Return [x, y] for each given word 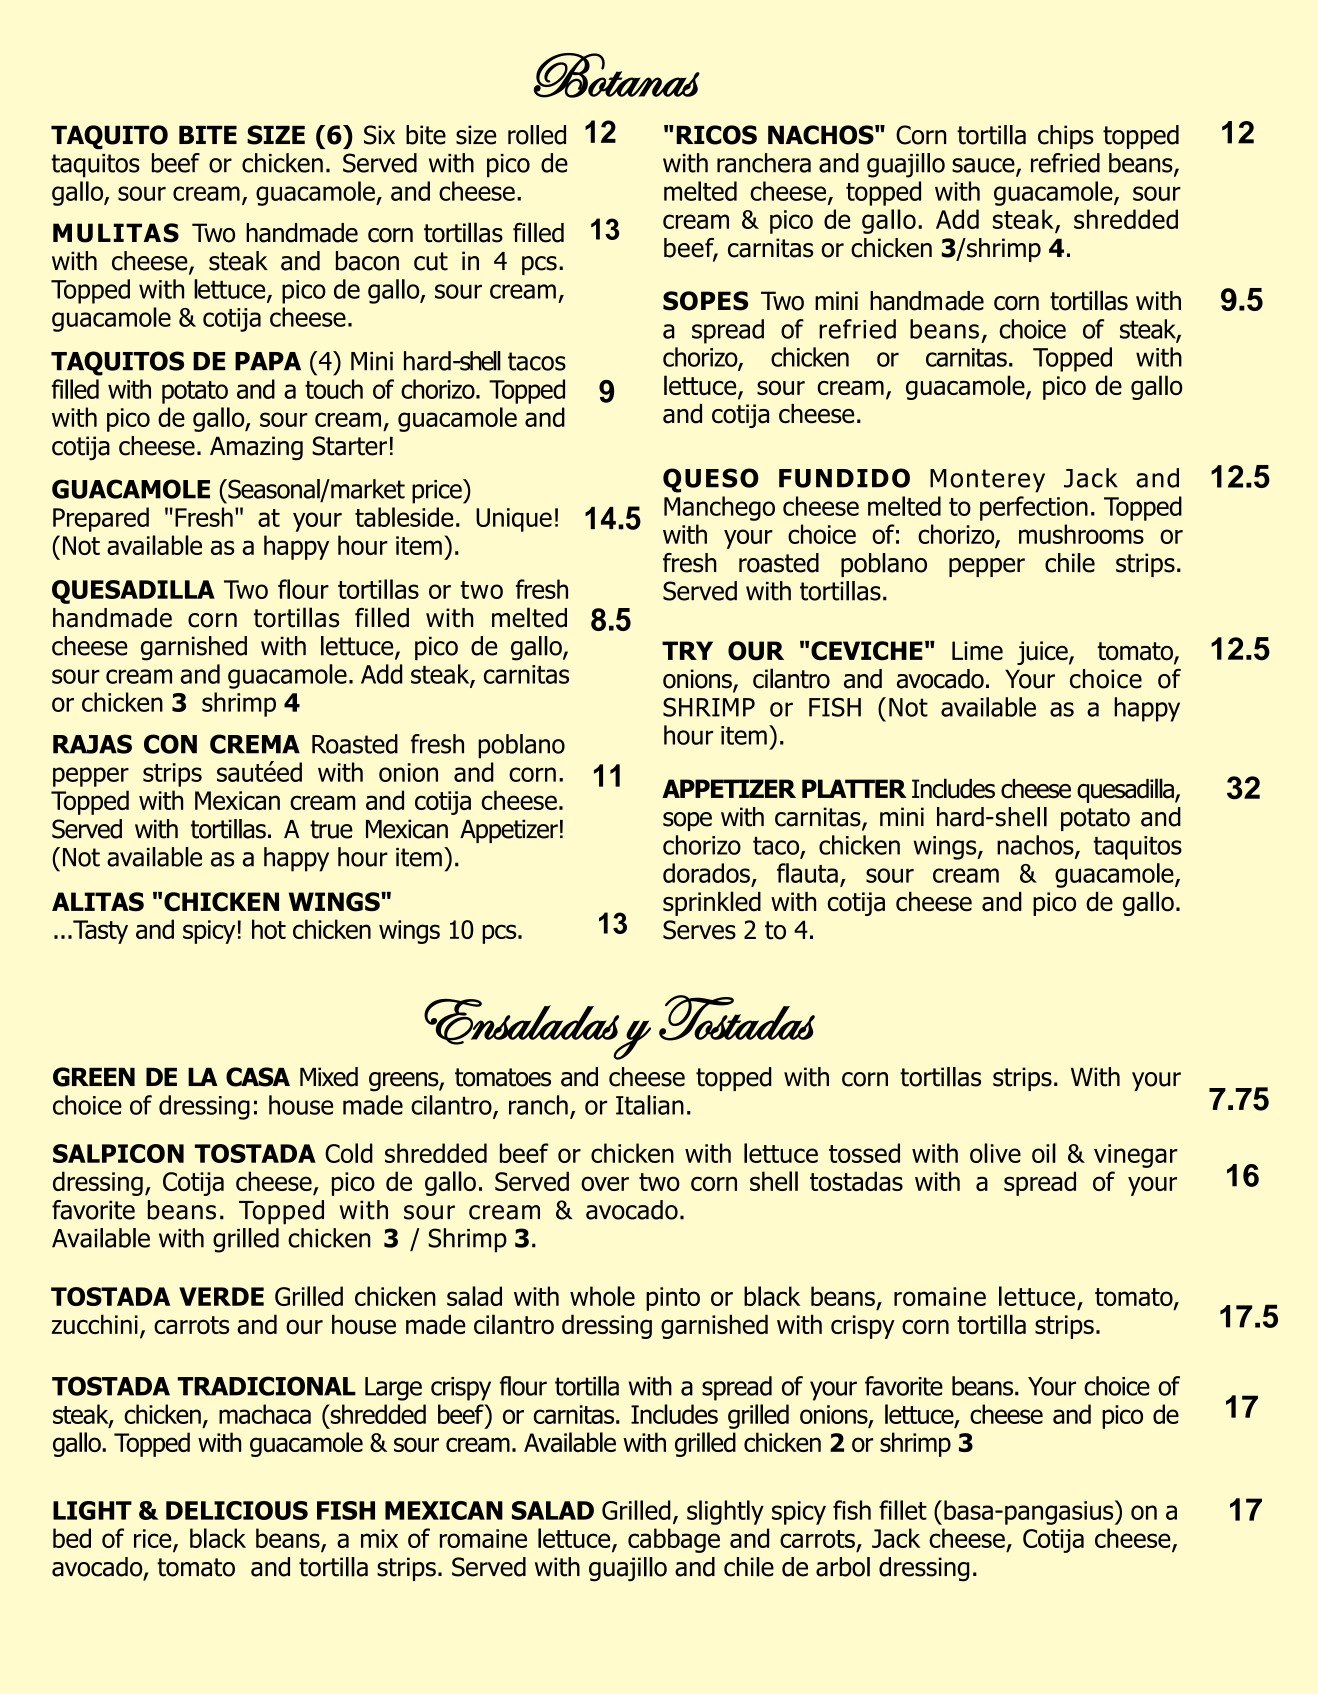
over [605, 1183]
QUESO [711, 480]
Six [379, 135]
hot [269, 929]
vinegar [1136, 1156]
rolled [537, 135]
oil [1044, 1153]
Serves [699, 930]
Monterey [987, 481]
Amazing [256, 448]
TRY [687, 650]
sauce [984, 166]
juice [1043, 653]
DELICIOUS [237, 1510]
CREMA [255, 744]
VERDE [221, 1296]
